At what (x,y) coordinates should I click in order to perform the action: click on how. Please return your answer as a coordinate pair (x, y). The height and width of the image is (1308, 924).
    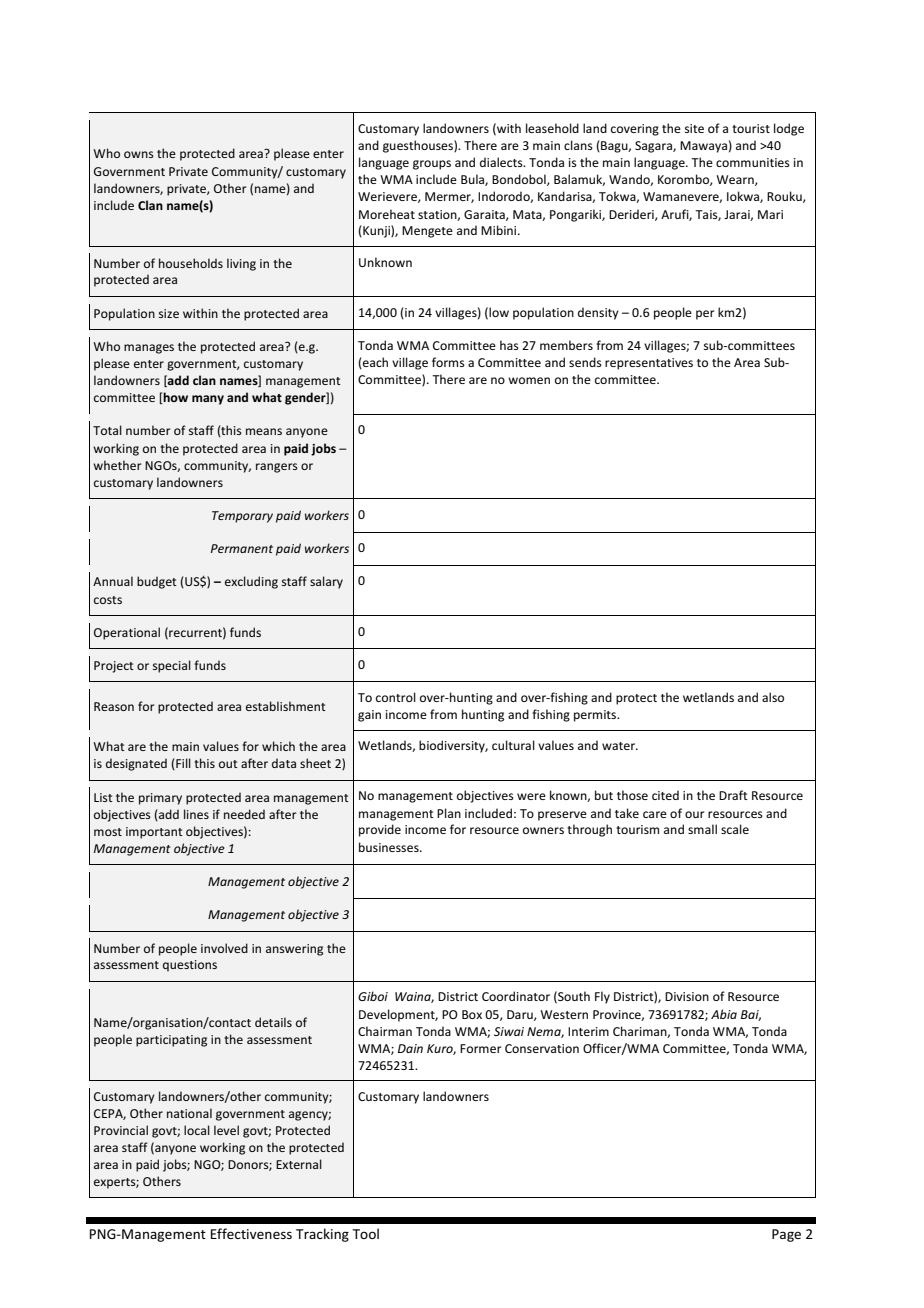
    Looking at the image, I should click on (175, 398).
